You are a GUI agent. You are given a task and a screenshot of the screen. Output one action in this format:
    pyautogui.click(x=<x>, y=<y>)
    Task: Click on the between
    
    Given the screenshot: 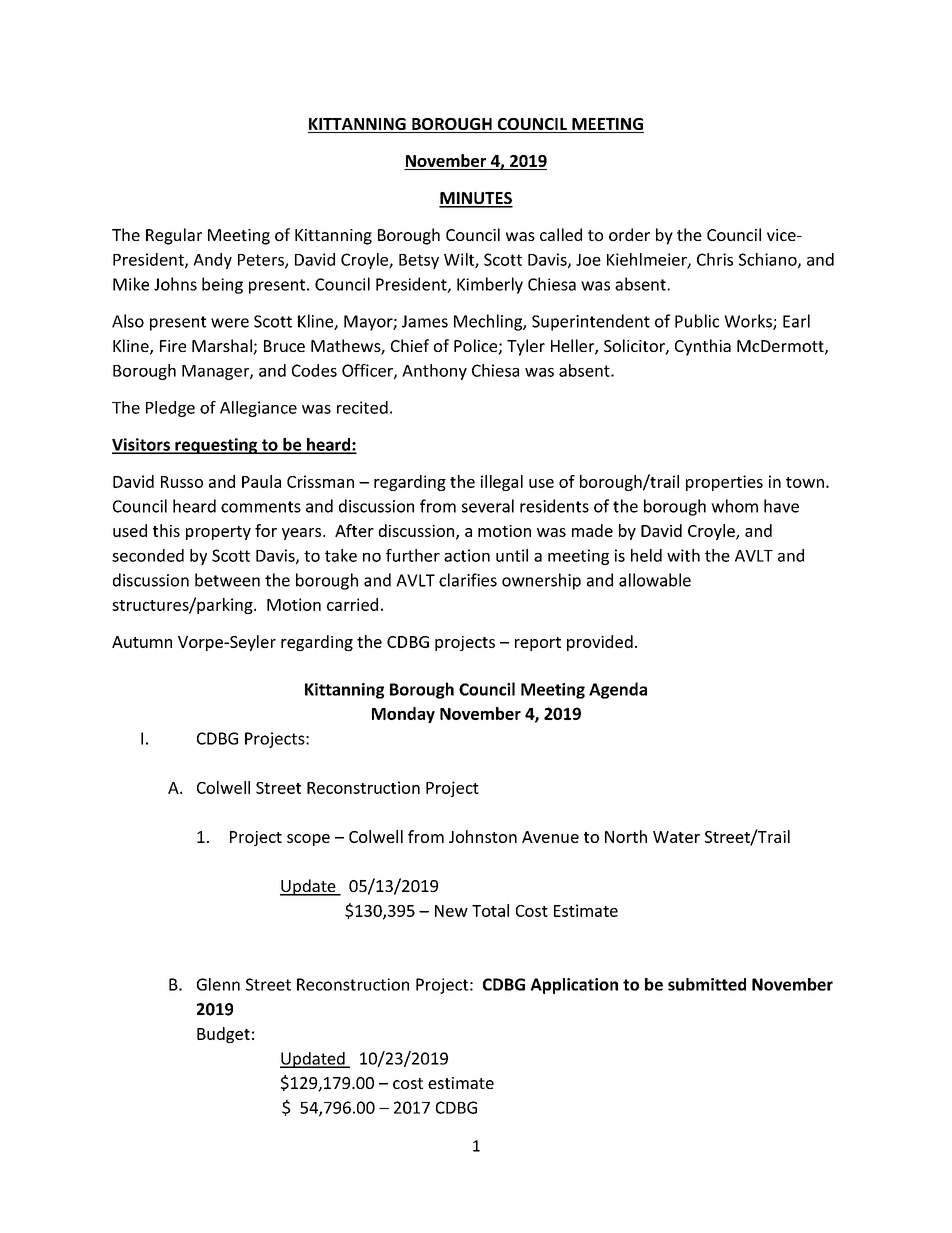 What is the action you would take?
    pyautogui.click(x=227, y=580)
